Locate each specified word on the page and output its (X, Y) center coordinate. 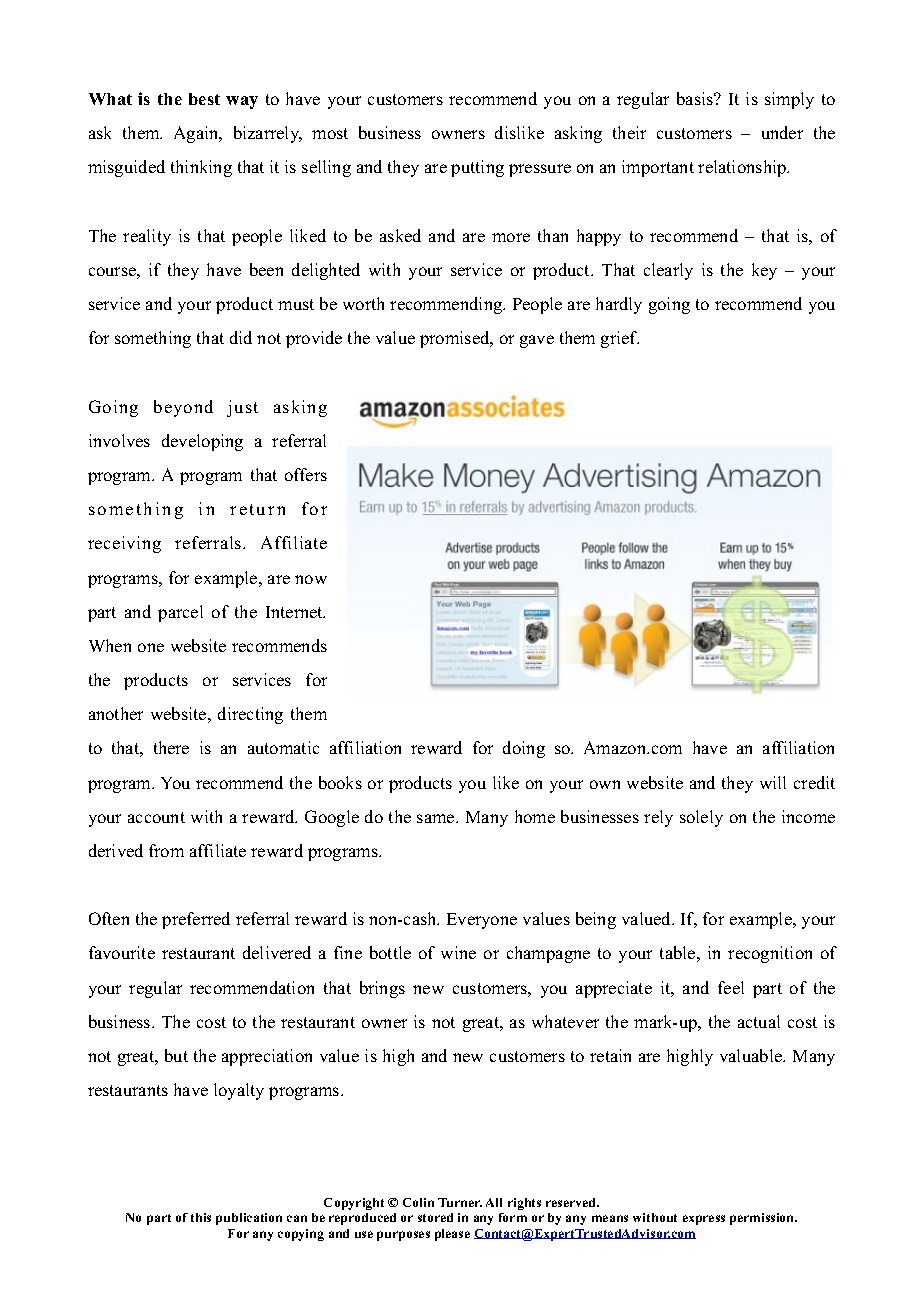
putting (477, 168)
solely (701, 818)
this (201, 1217)
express (704, 1220)
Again (197, 134)
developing (202, 442)
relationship (743, 168)
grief (620, 339)
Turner (460, 1202)
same (437, 818)
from (166, 850)
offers (306, 474)
